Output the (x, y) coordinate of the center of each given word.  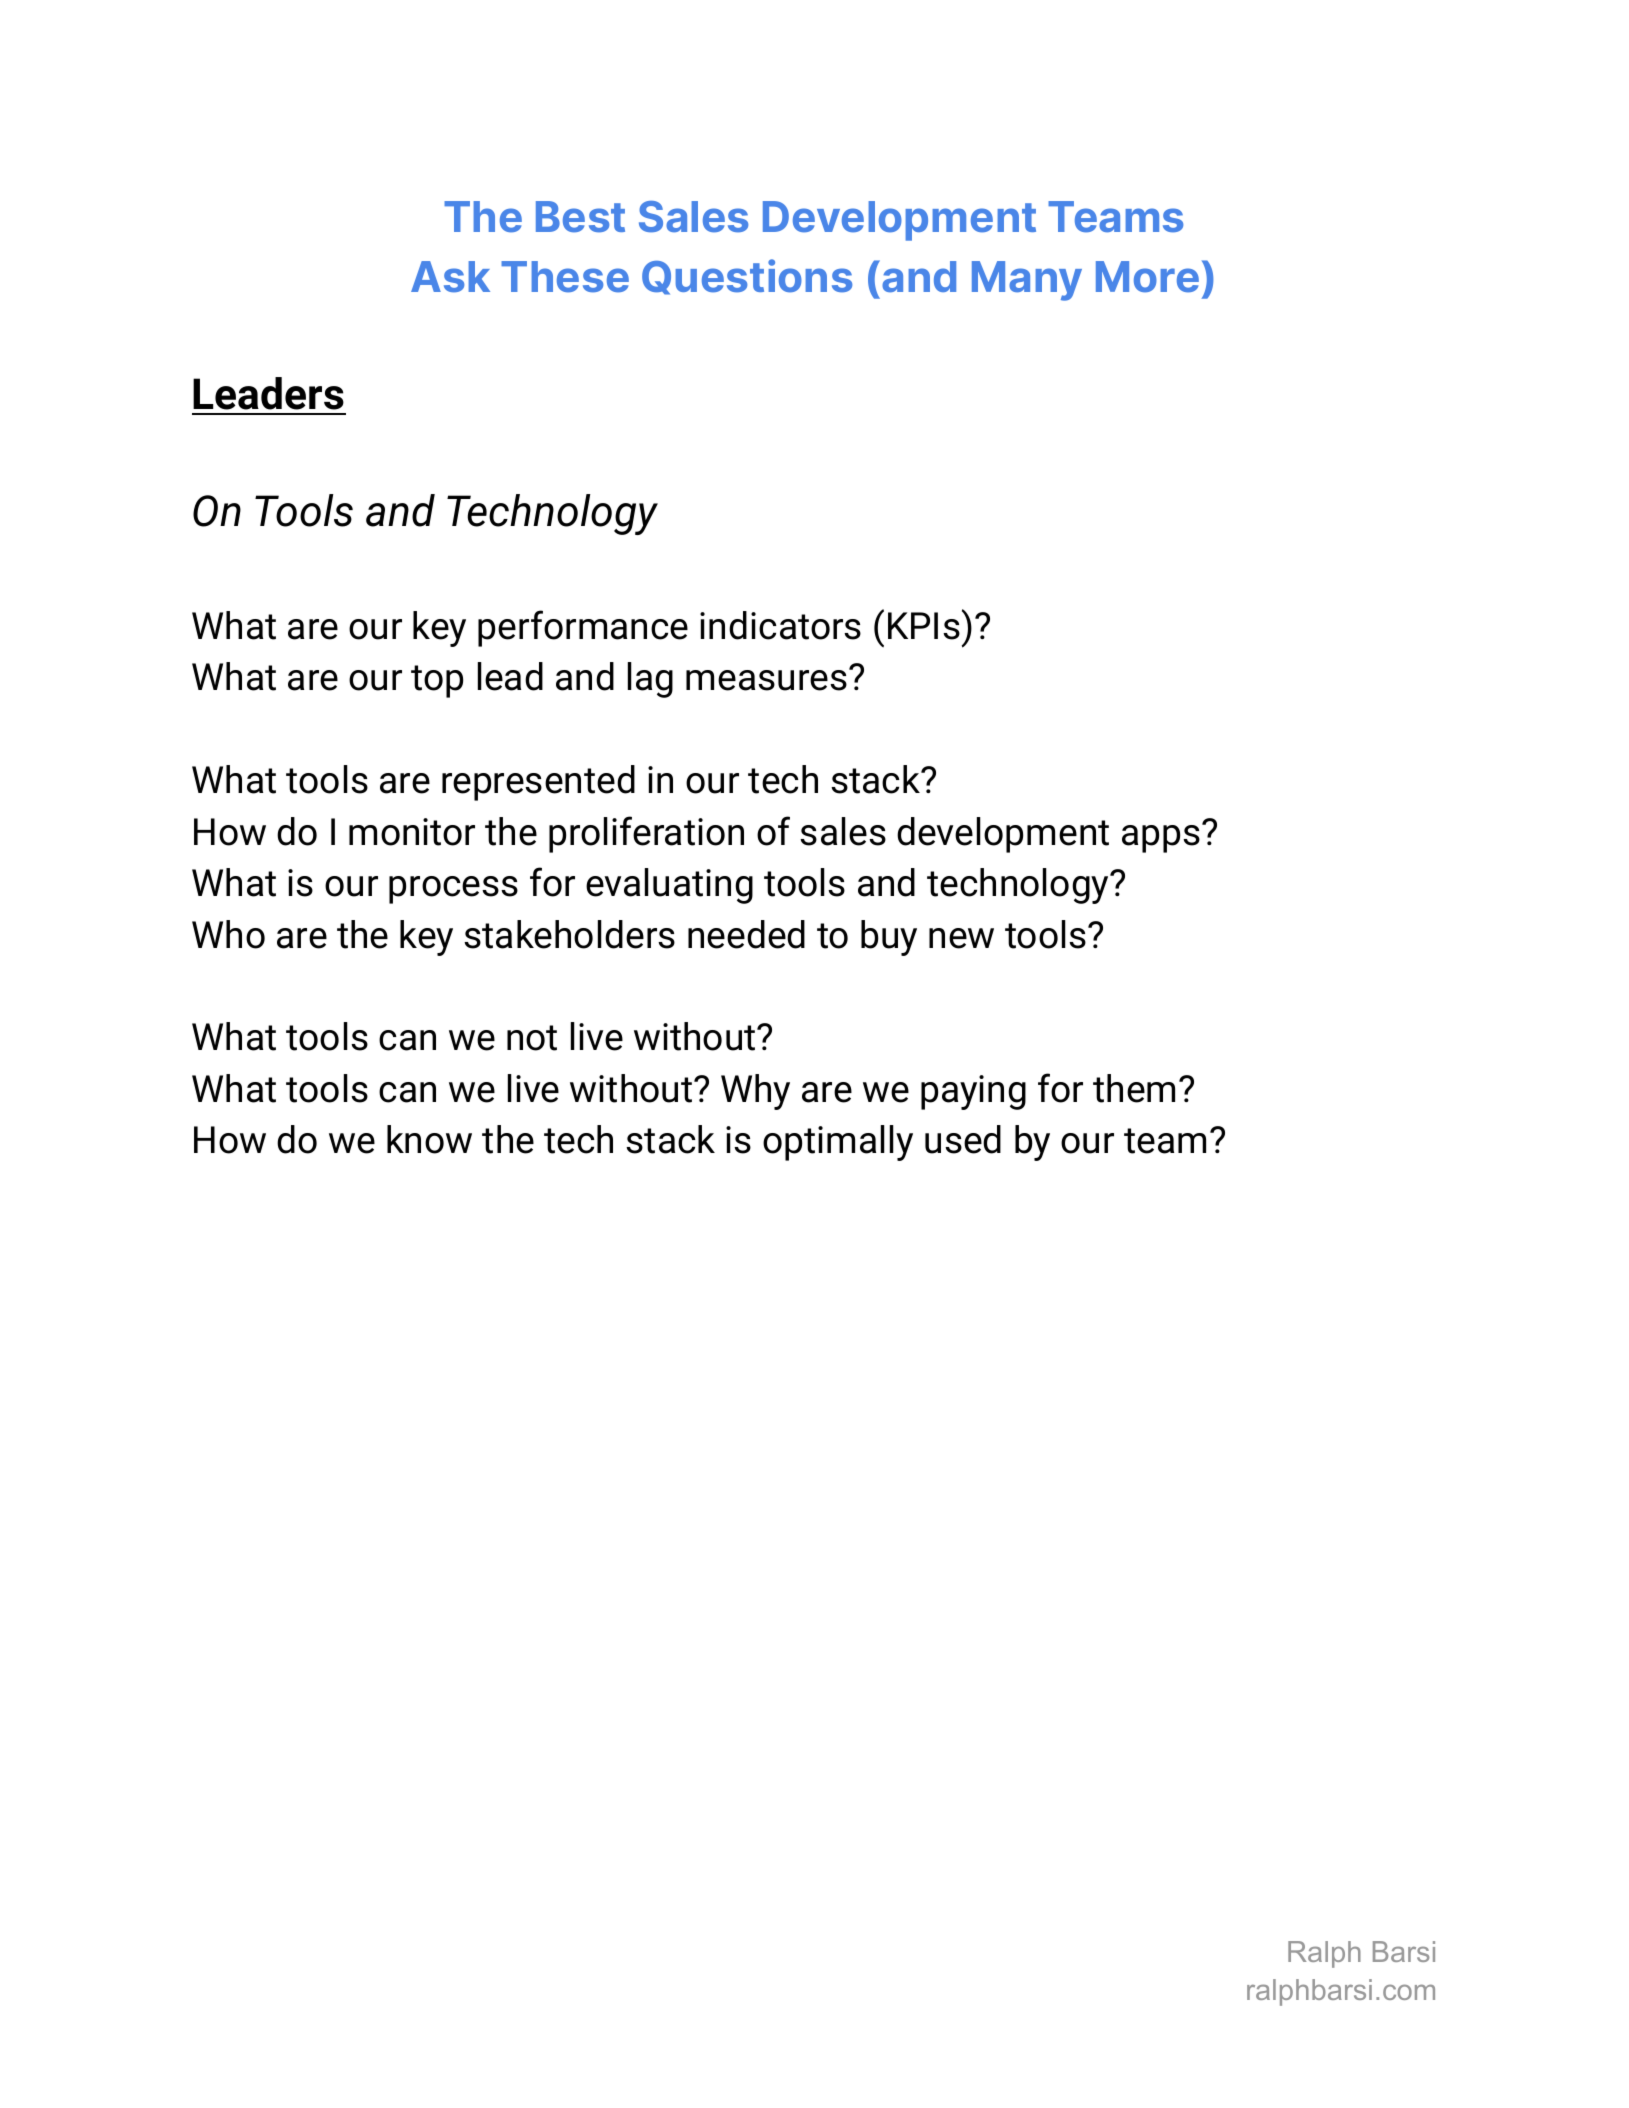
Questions (747, 277)
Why (755, 1092)
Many (1027, 281)
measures (766, 680)
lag (650, 680)
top (437, 681)
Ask (450, 277)
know (429, 1139)
